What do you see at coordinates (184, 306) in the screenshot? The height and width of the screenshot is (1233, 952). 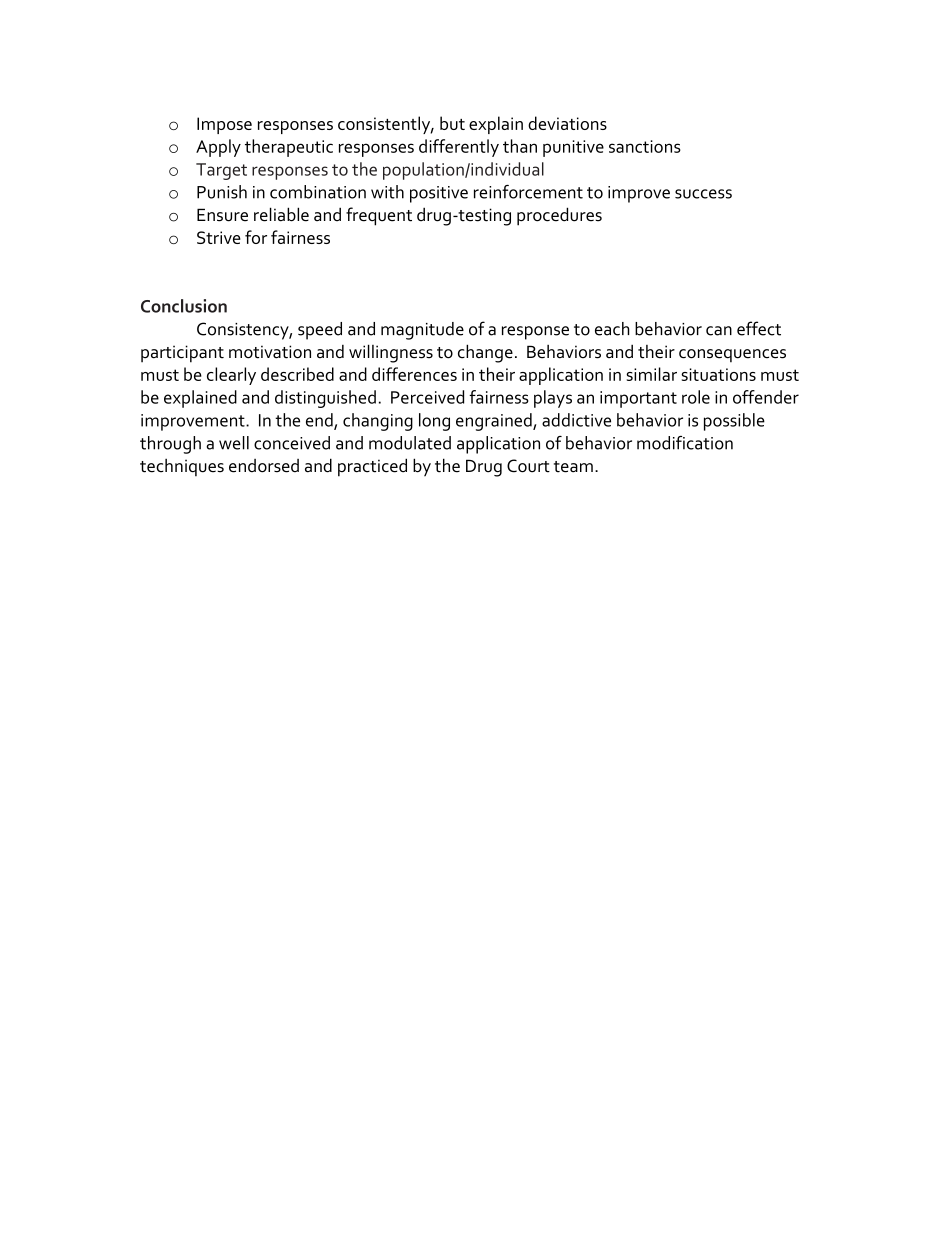 I see `Conclusion` at bounding box center [184, 306].
